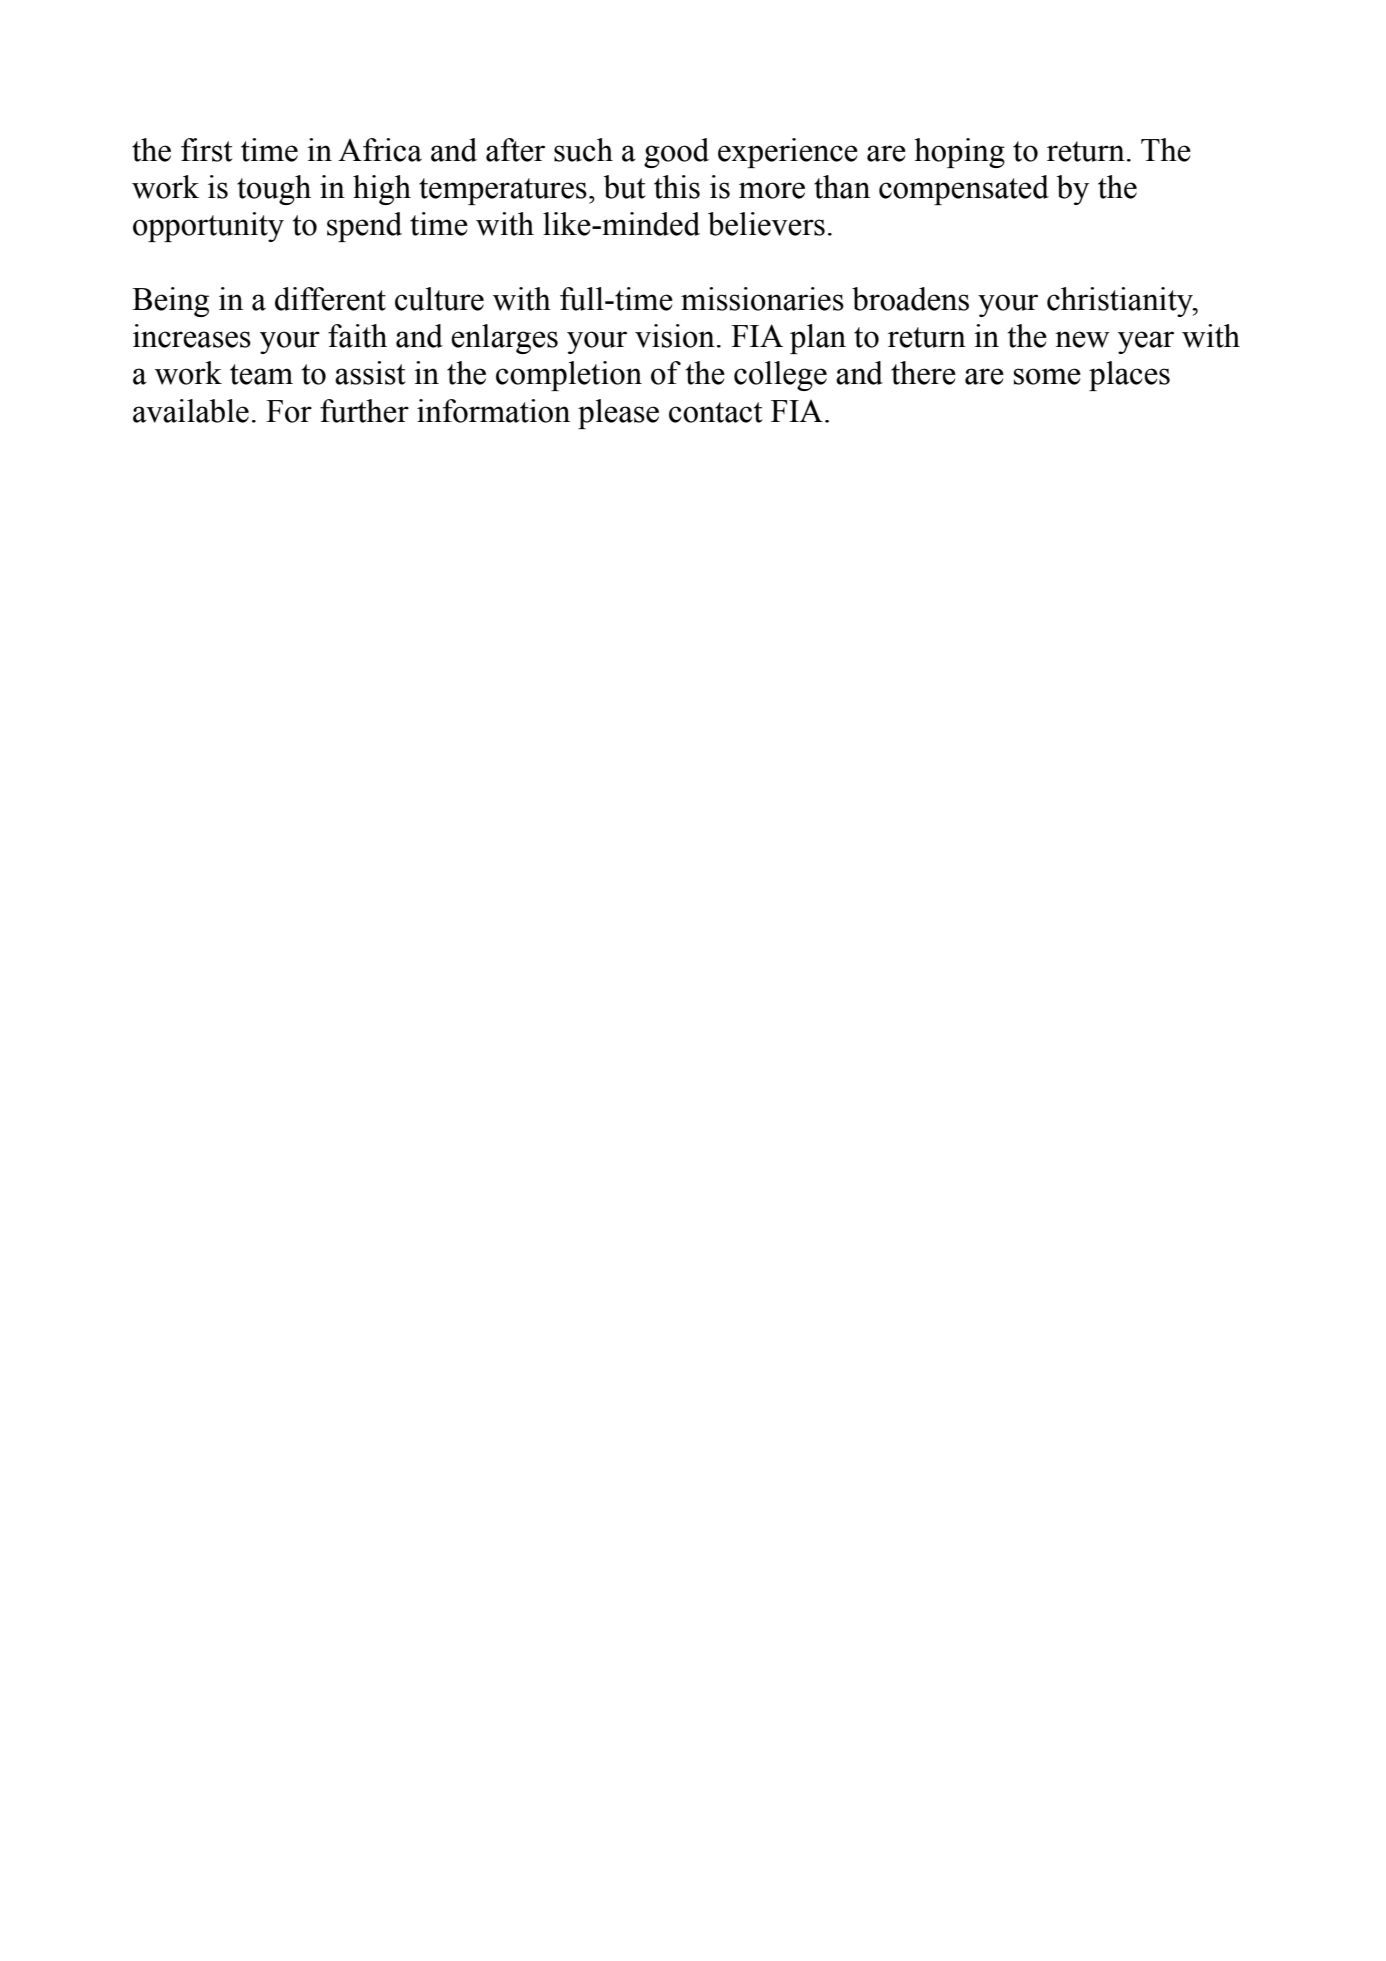 This document has width=1386, height=1961. Describe the element at coordinates (910, 299) in the document. I see `broadens` at that location.
